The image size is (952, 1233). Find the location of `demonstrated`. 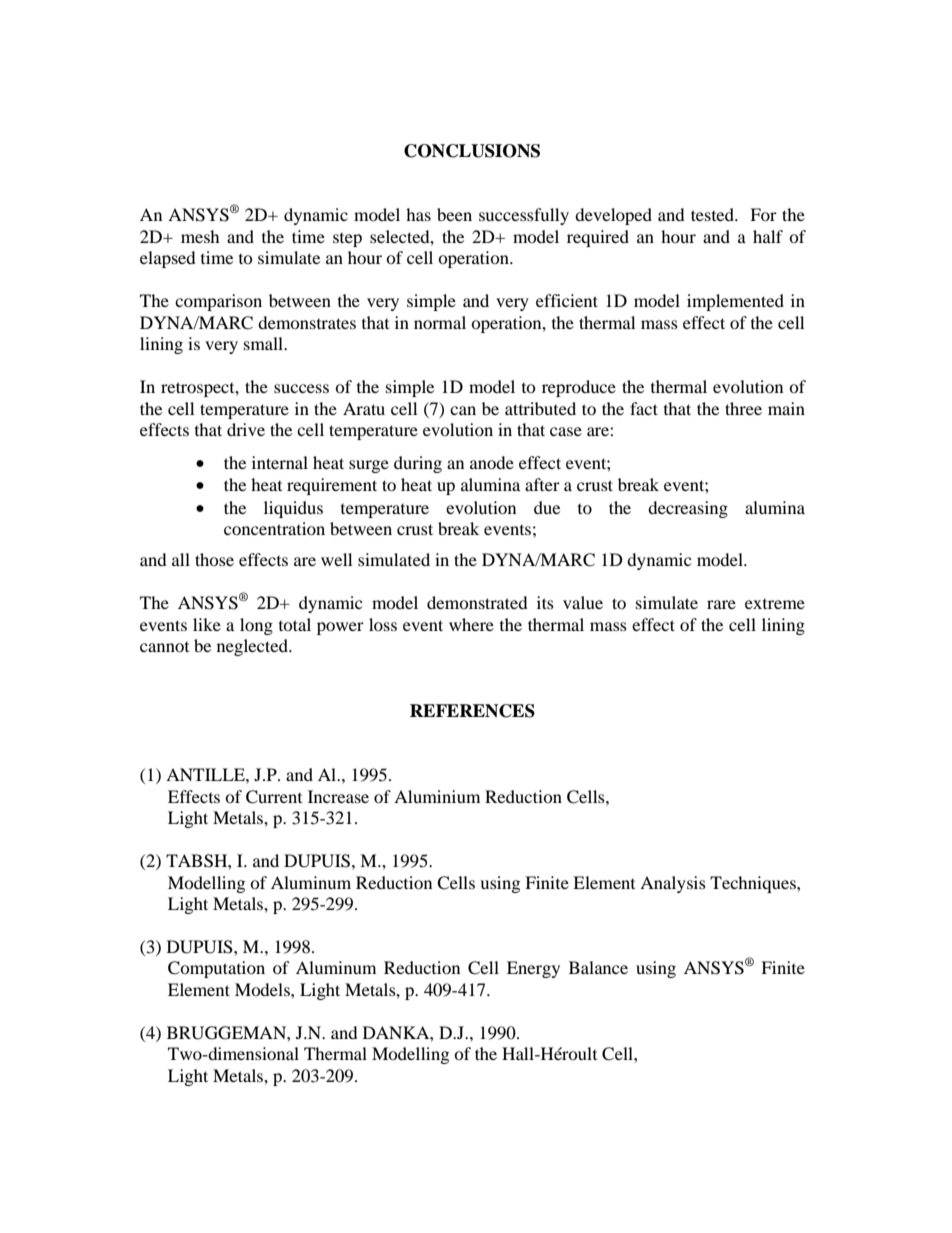

demonstrated is located at coordinates (477, 602).
